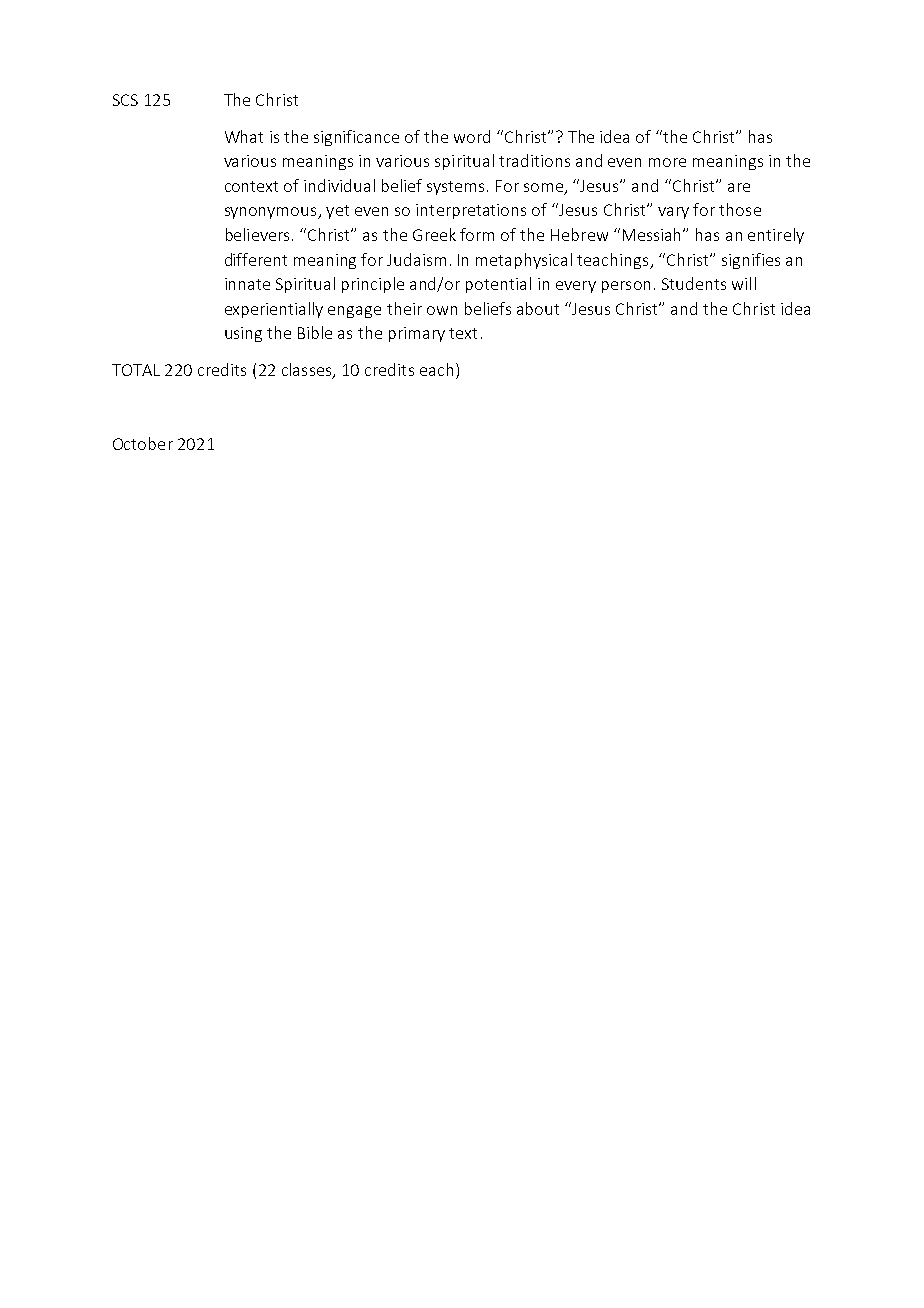 The image size is (924, 1308). What do you see at coordinates (694, 283) in the document?
I see `Students` at bounding box center [694, 283].
